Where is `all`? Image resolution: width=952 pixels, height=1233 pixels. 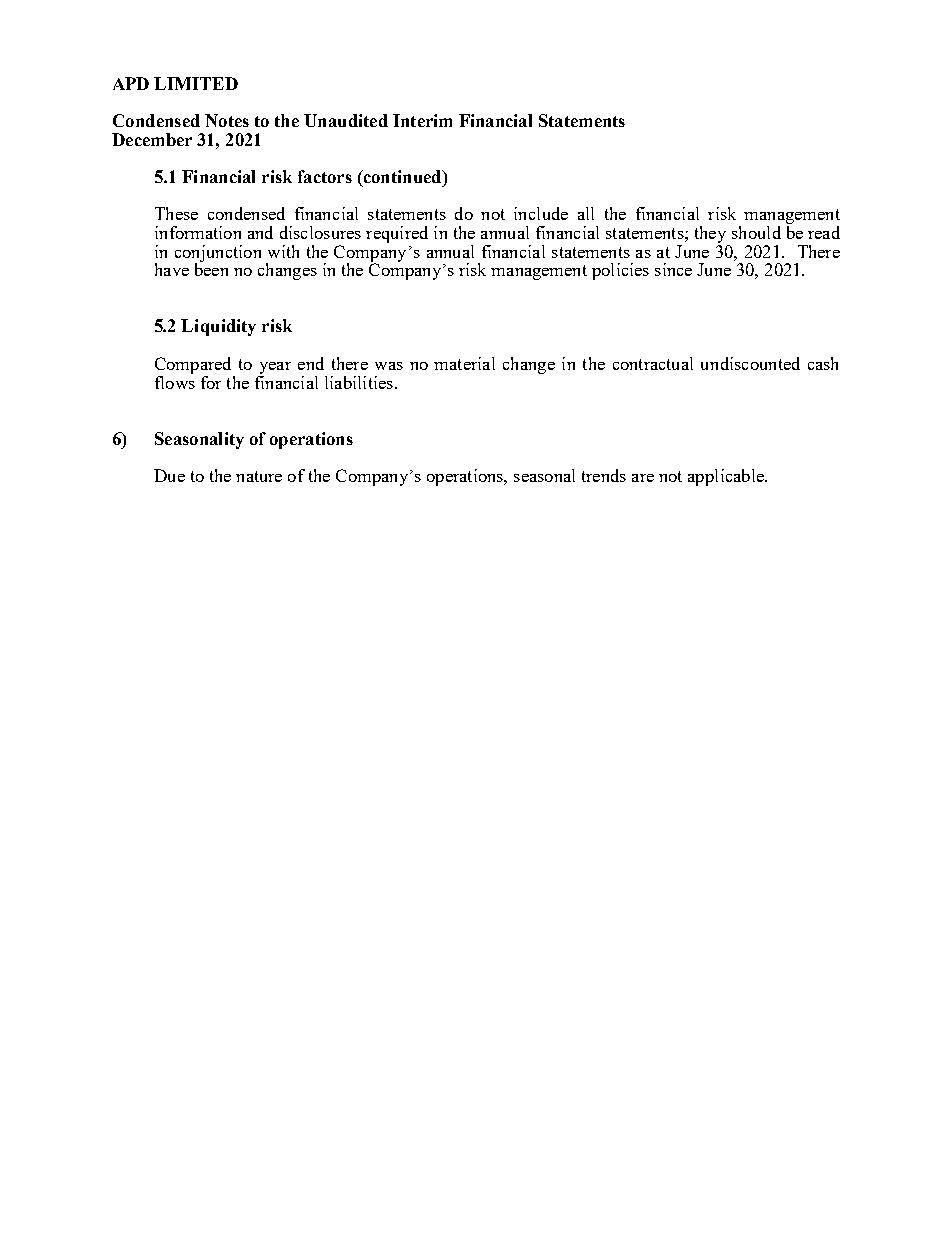
all is located at coordinates (586, 213).
